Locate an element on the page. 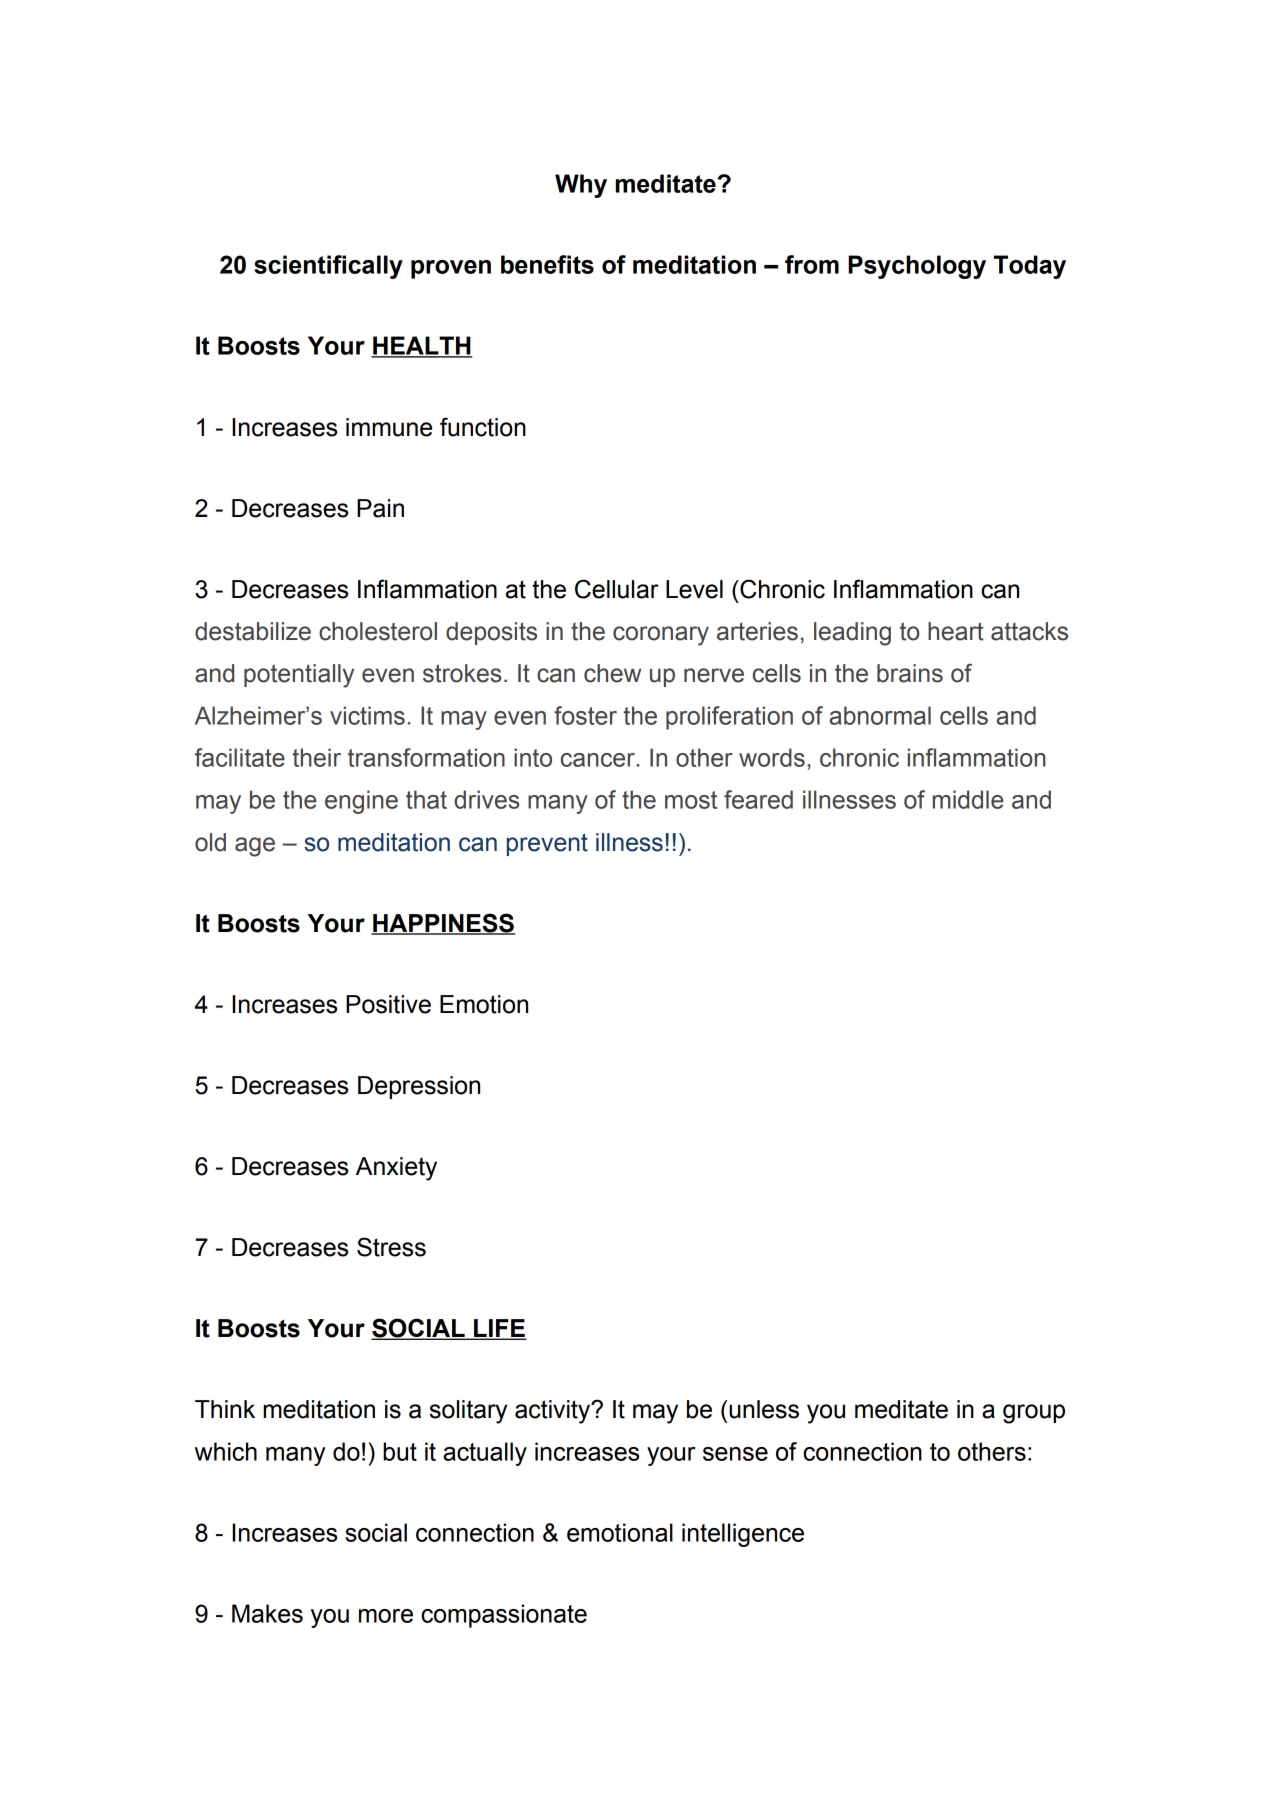  Psychology is located at coordinates (917, 267).
